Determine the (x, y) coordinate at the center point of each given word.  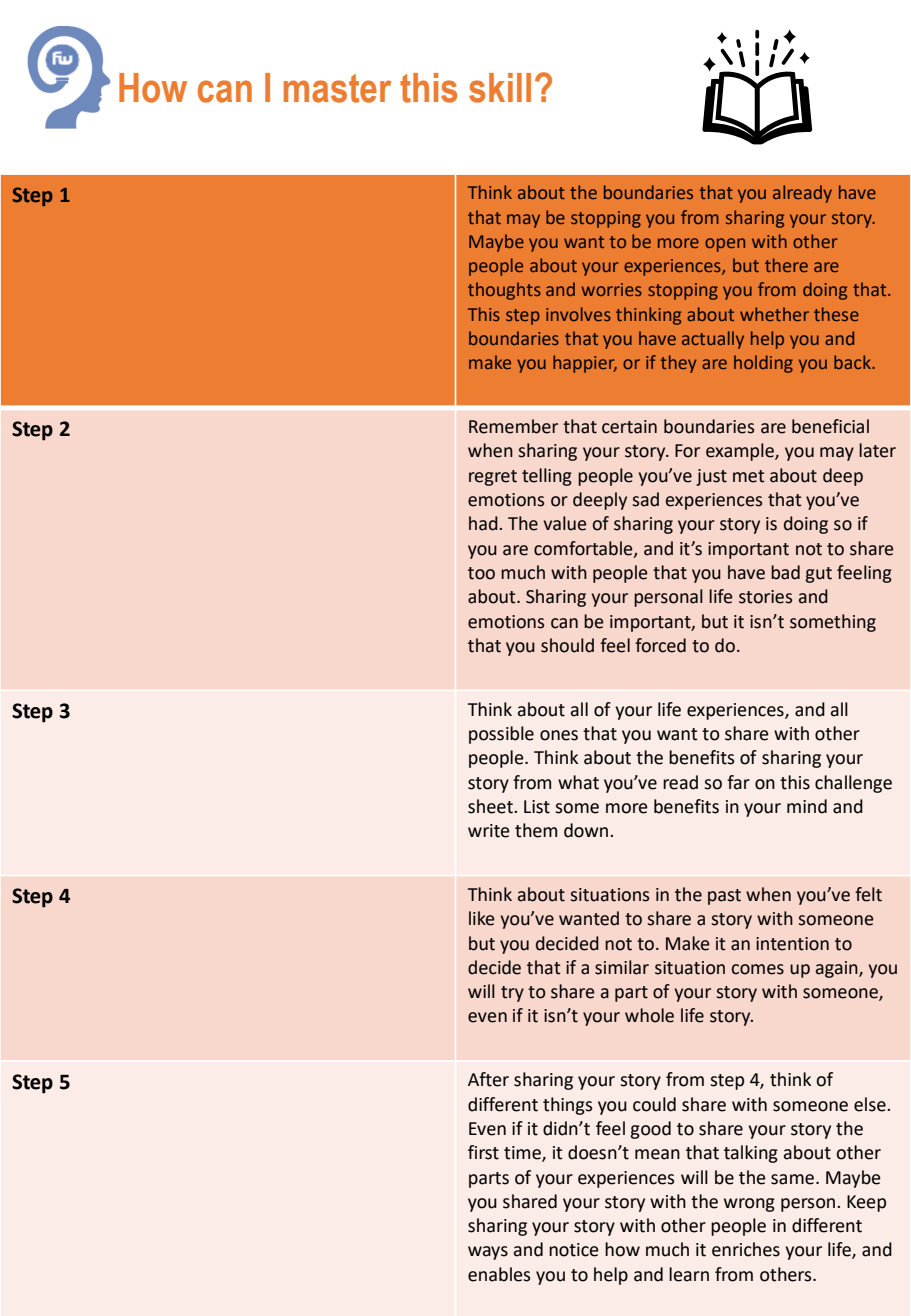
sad (645, 499)
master (337, 88)
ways (488, 1253)
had (483, 523)
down (587, 830)
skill (500, 88)
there (786, 265)
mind (807, 806)
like (481, 918)
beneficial (830, 426)
